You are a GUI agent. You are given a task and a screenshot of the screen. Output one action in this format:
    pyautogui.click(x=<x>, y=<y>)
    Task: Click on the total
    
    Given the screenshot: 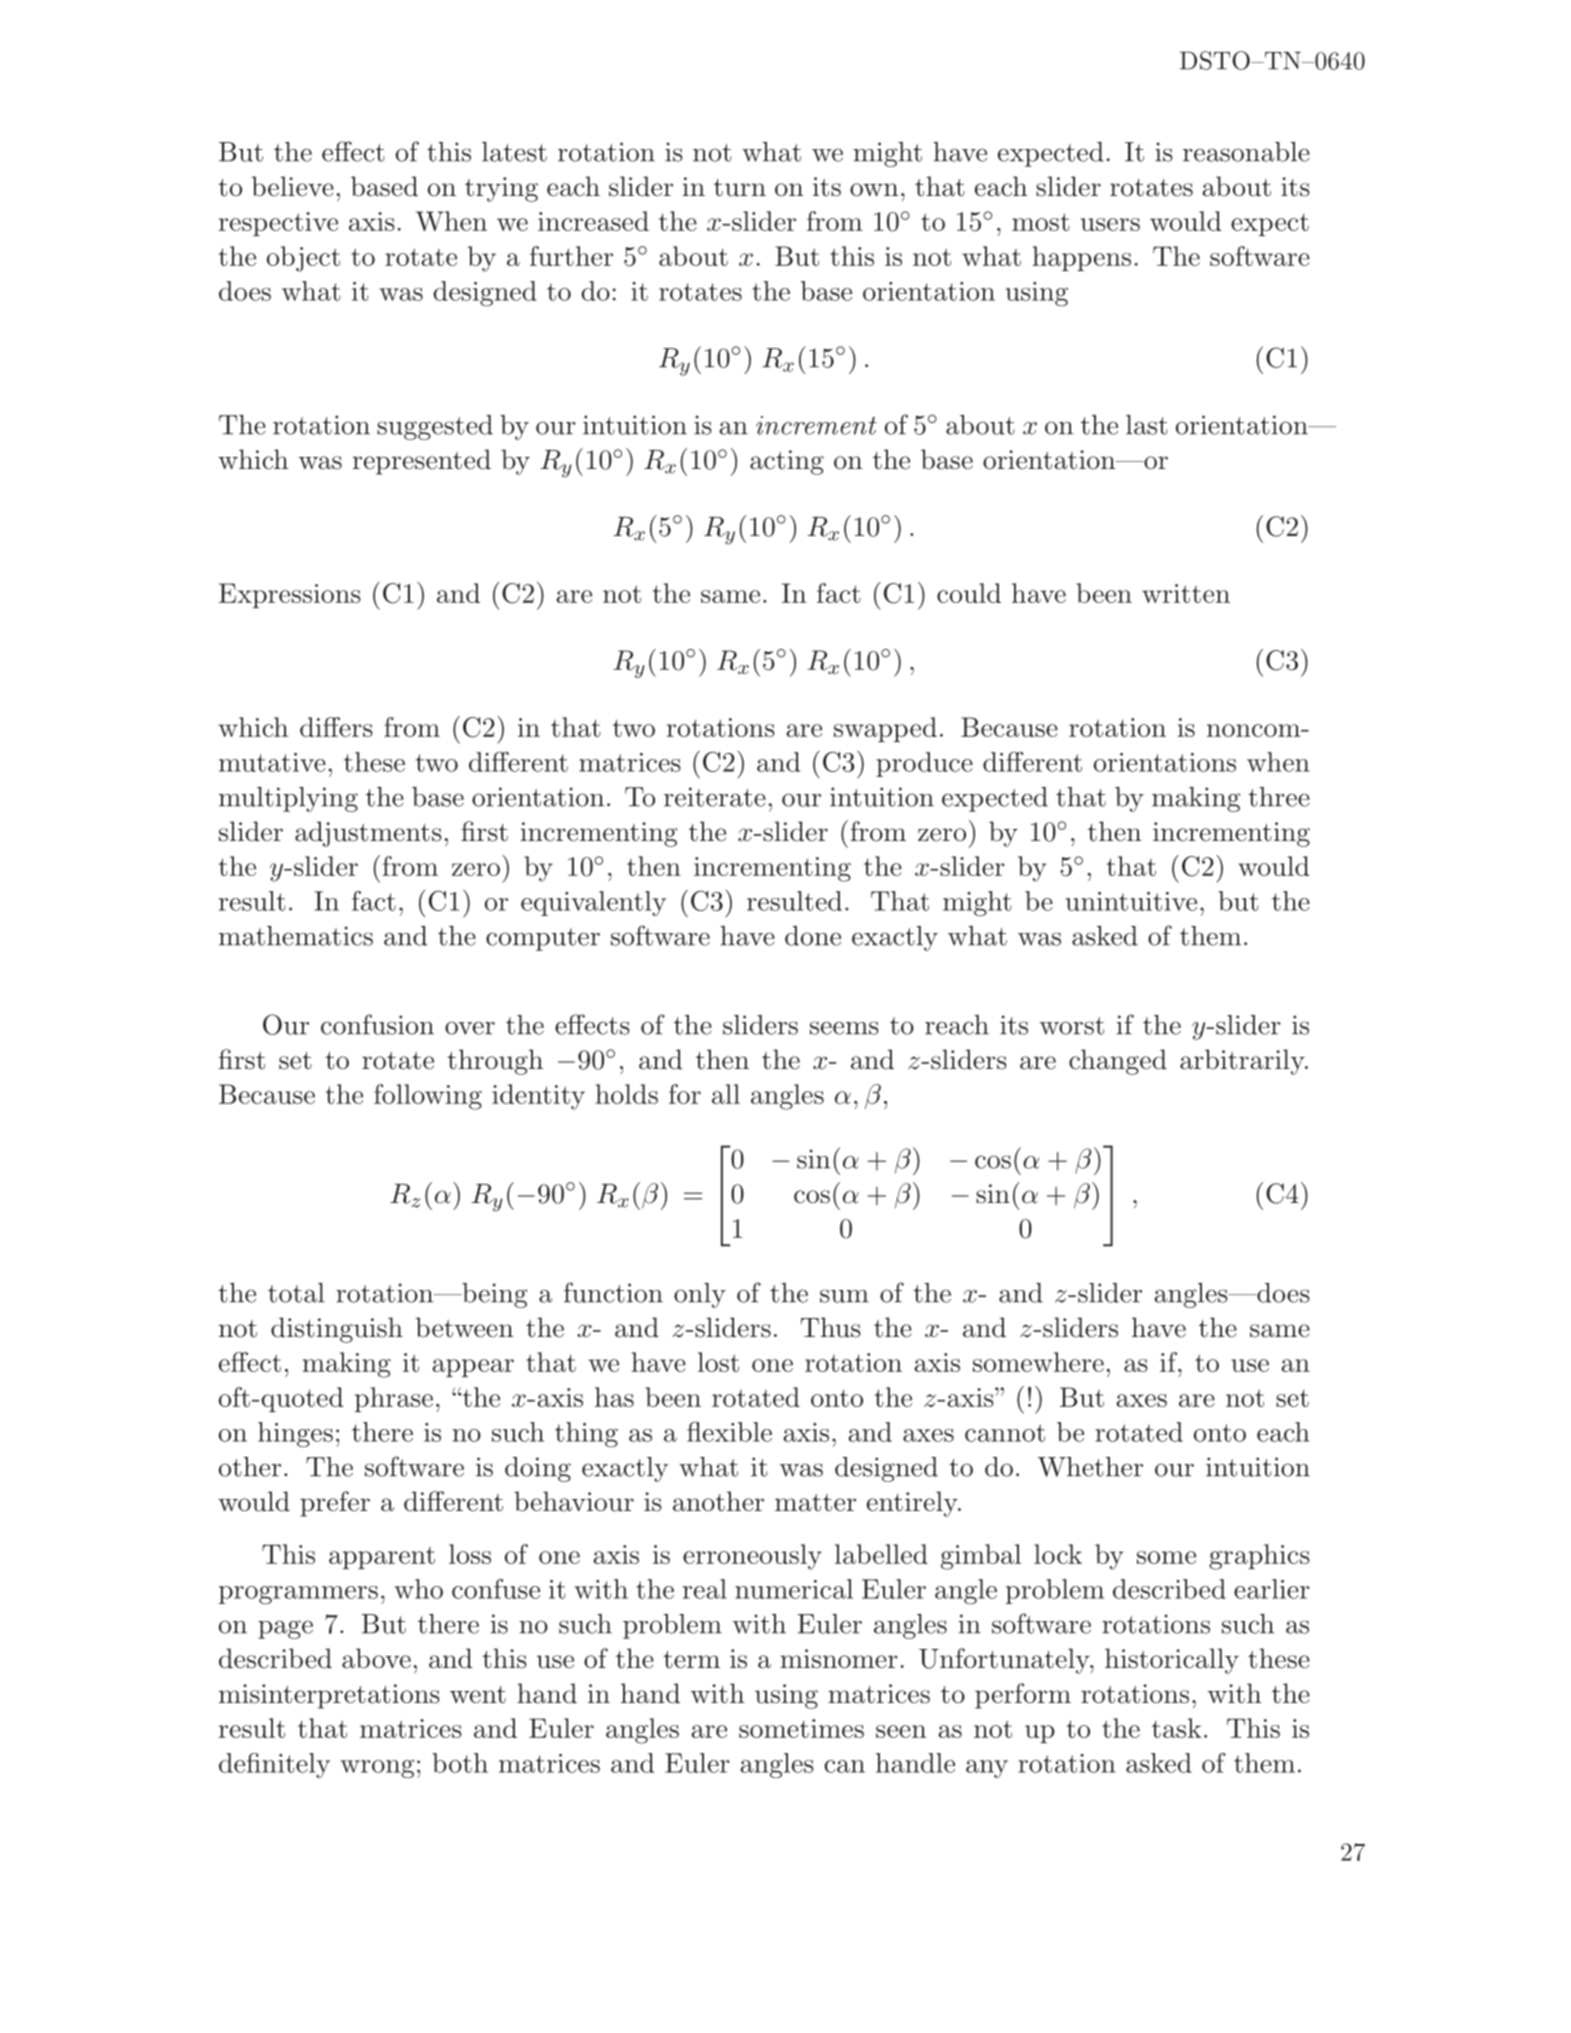 What is the action you would take?
    pyautogui.click(x=296, y=1293)
